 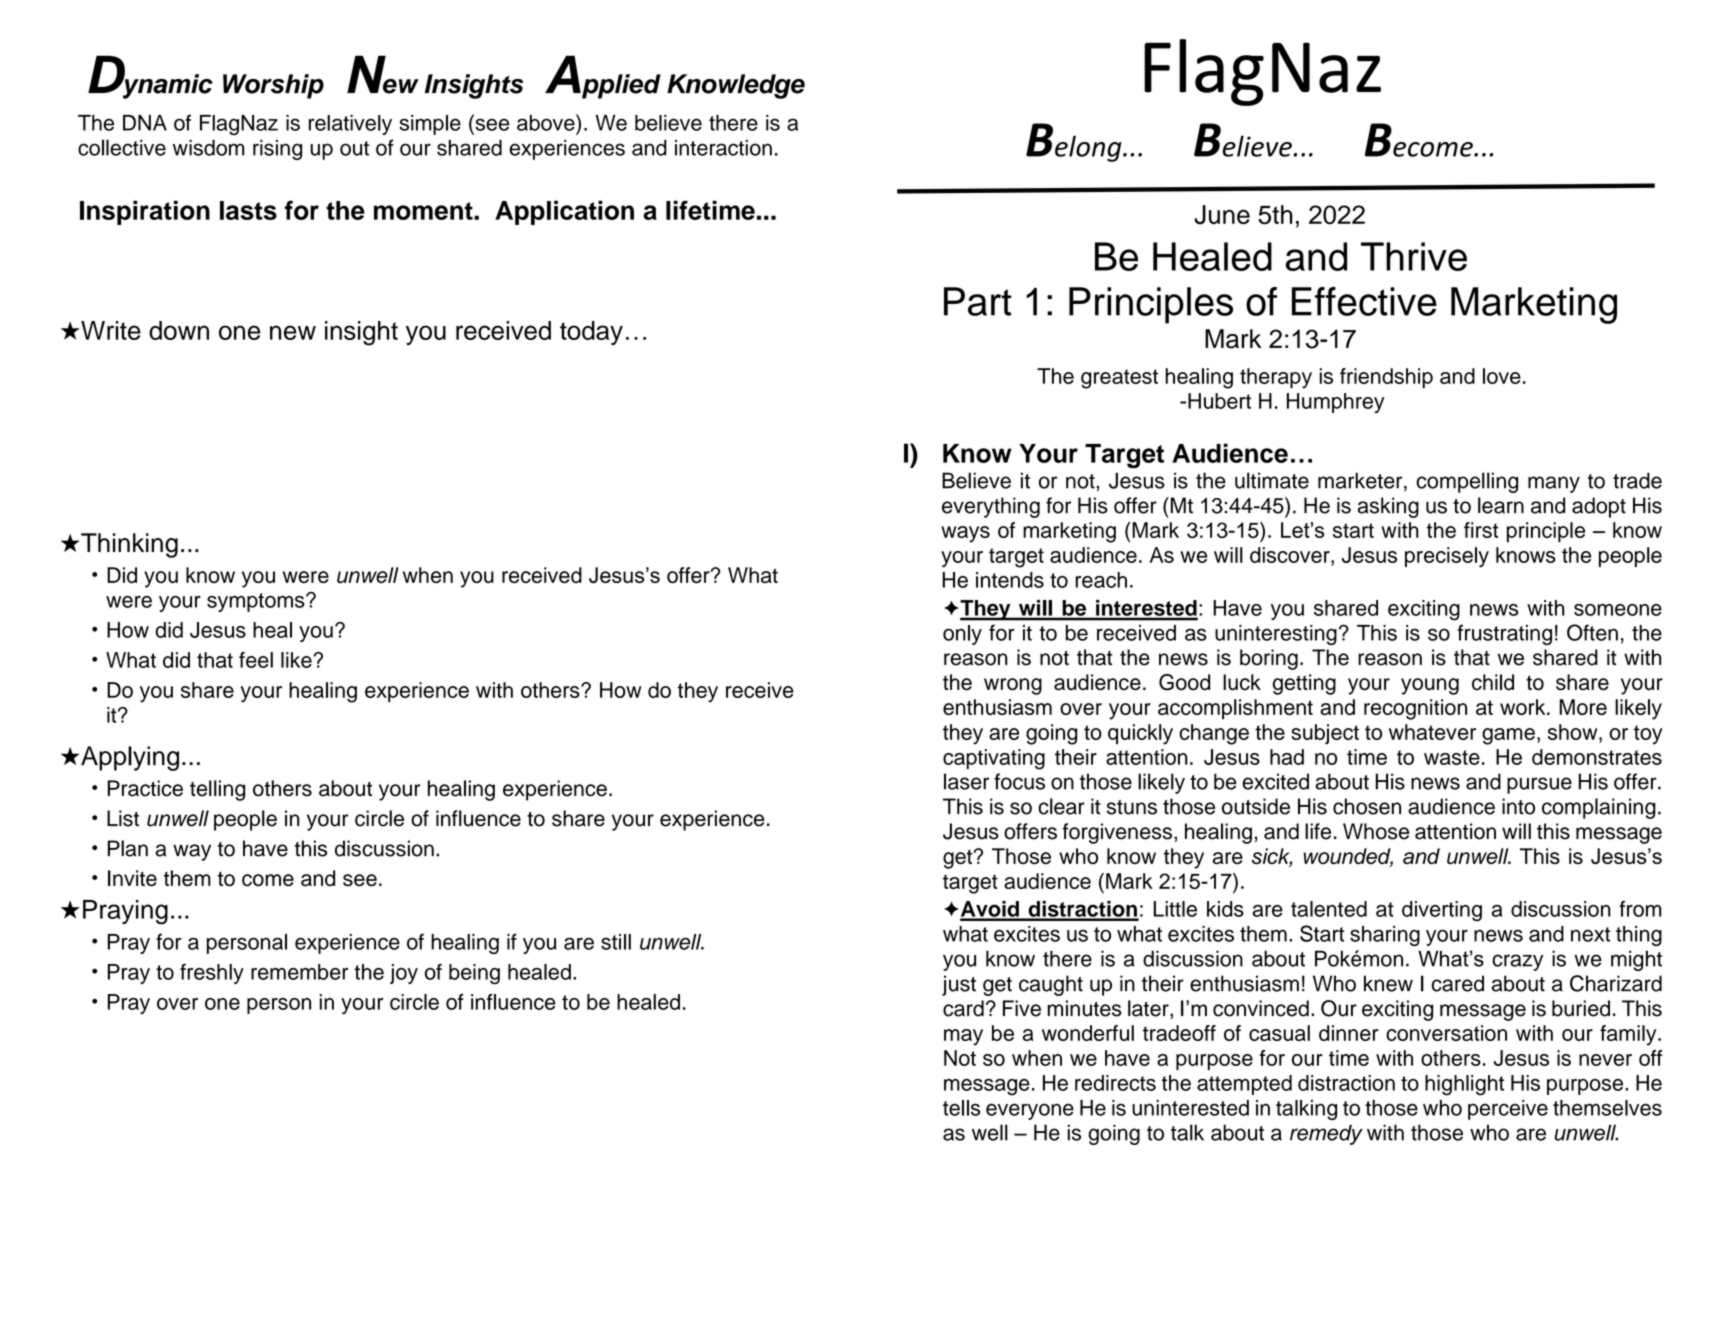 What do you see at coordinates (977, 301) in the screenshot?
I see `Part` at bounding box center [977, 301].
